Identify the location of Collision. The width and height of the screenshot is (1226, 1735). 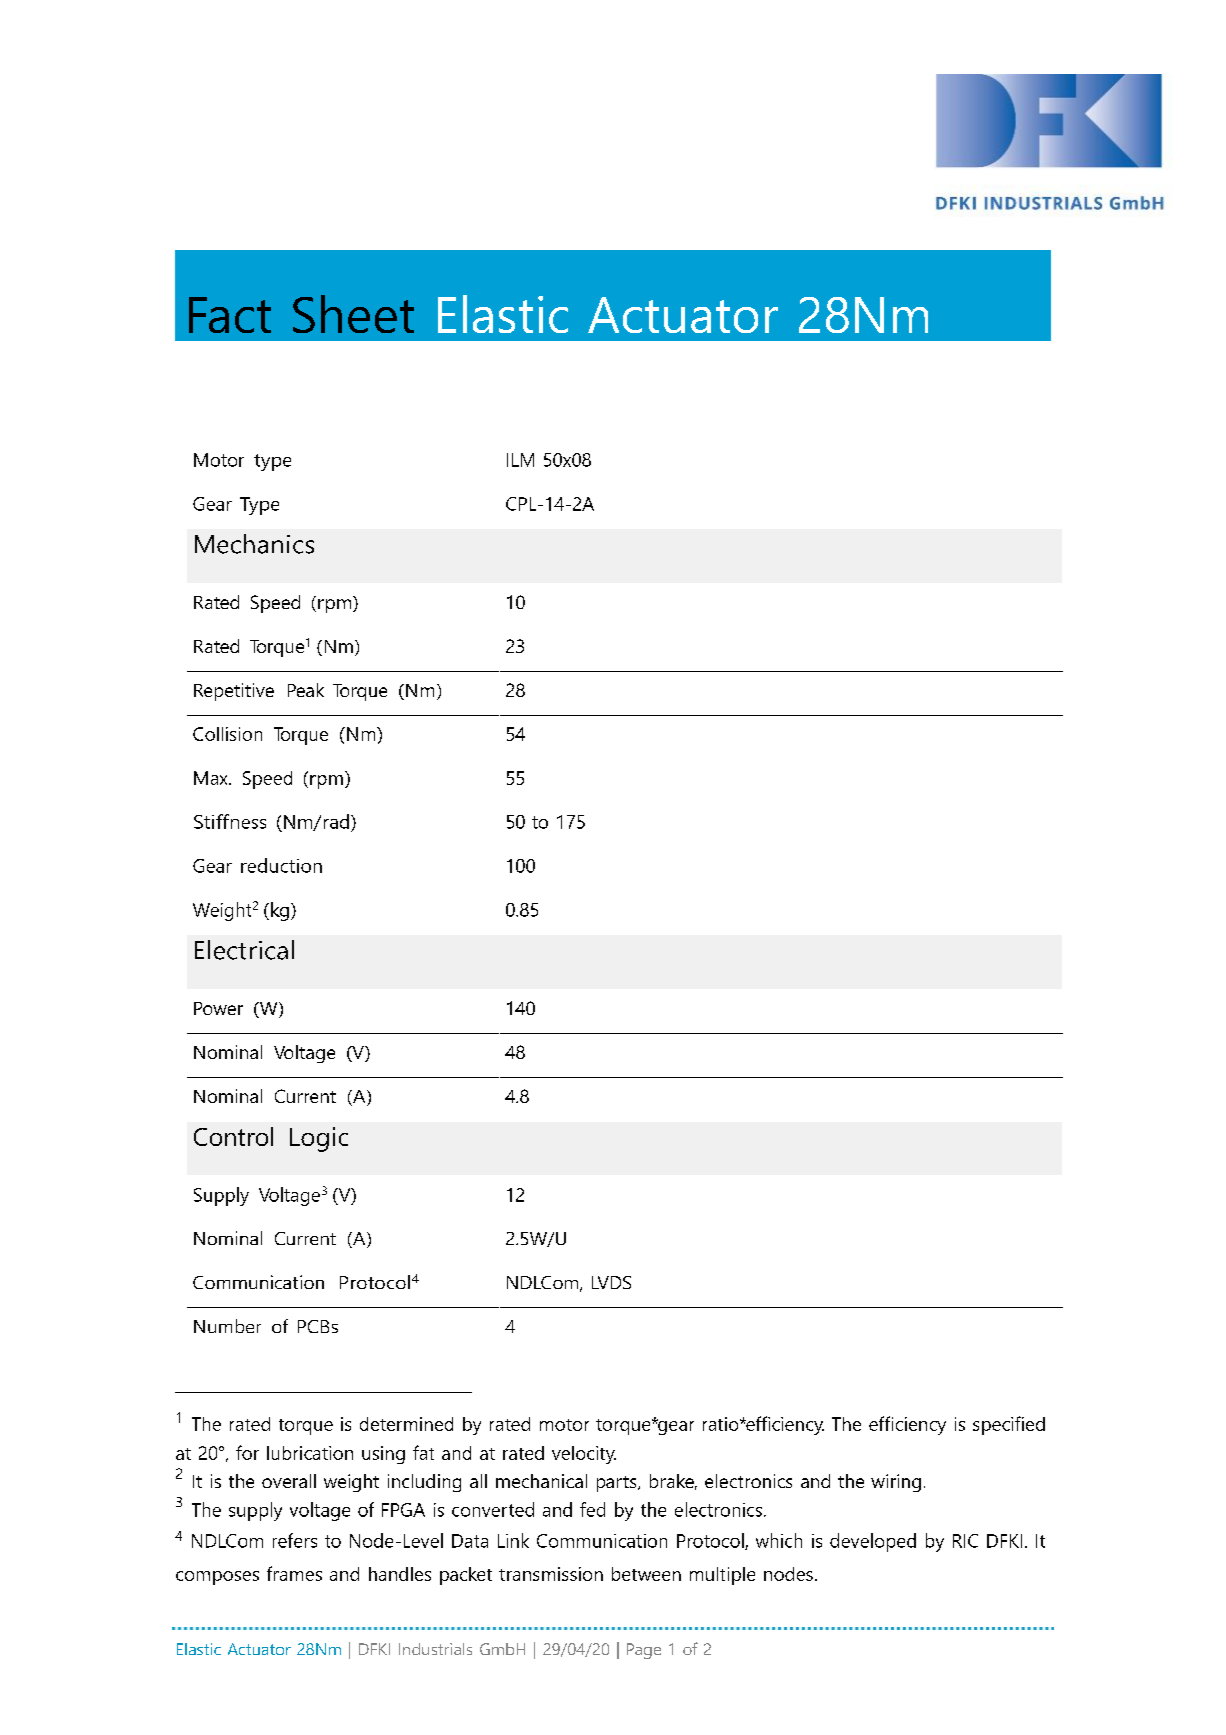
(227, 734).
